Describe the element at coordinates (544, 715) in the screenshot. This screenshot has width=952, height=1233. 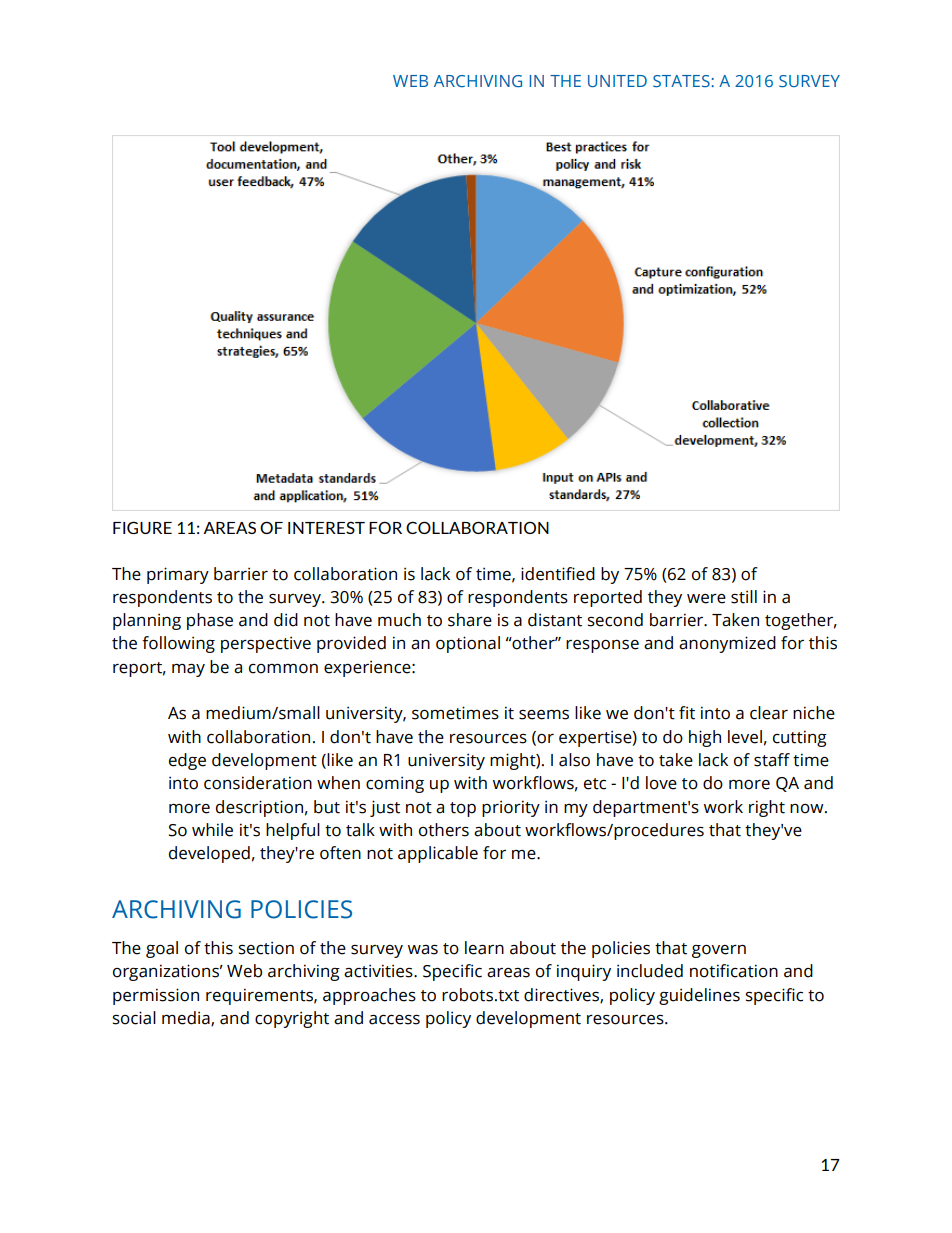
I see `seems` at that location.
